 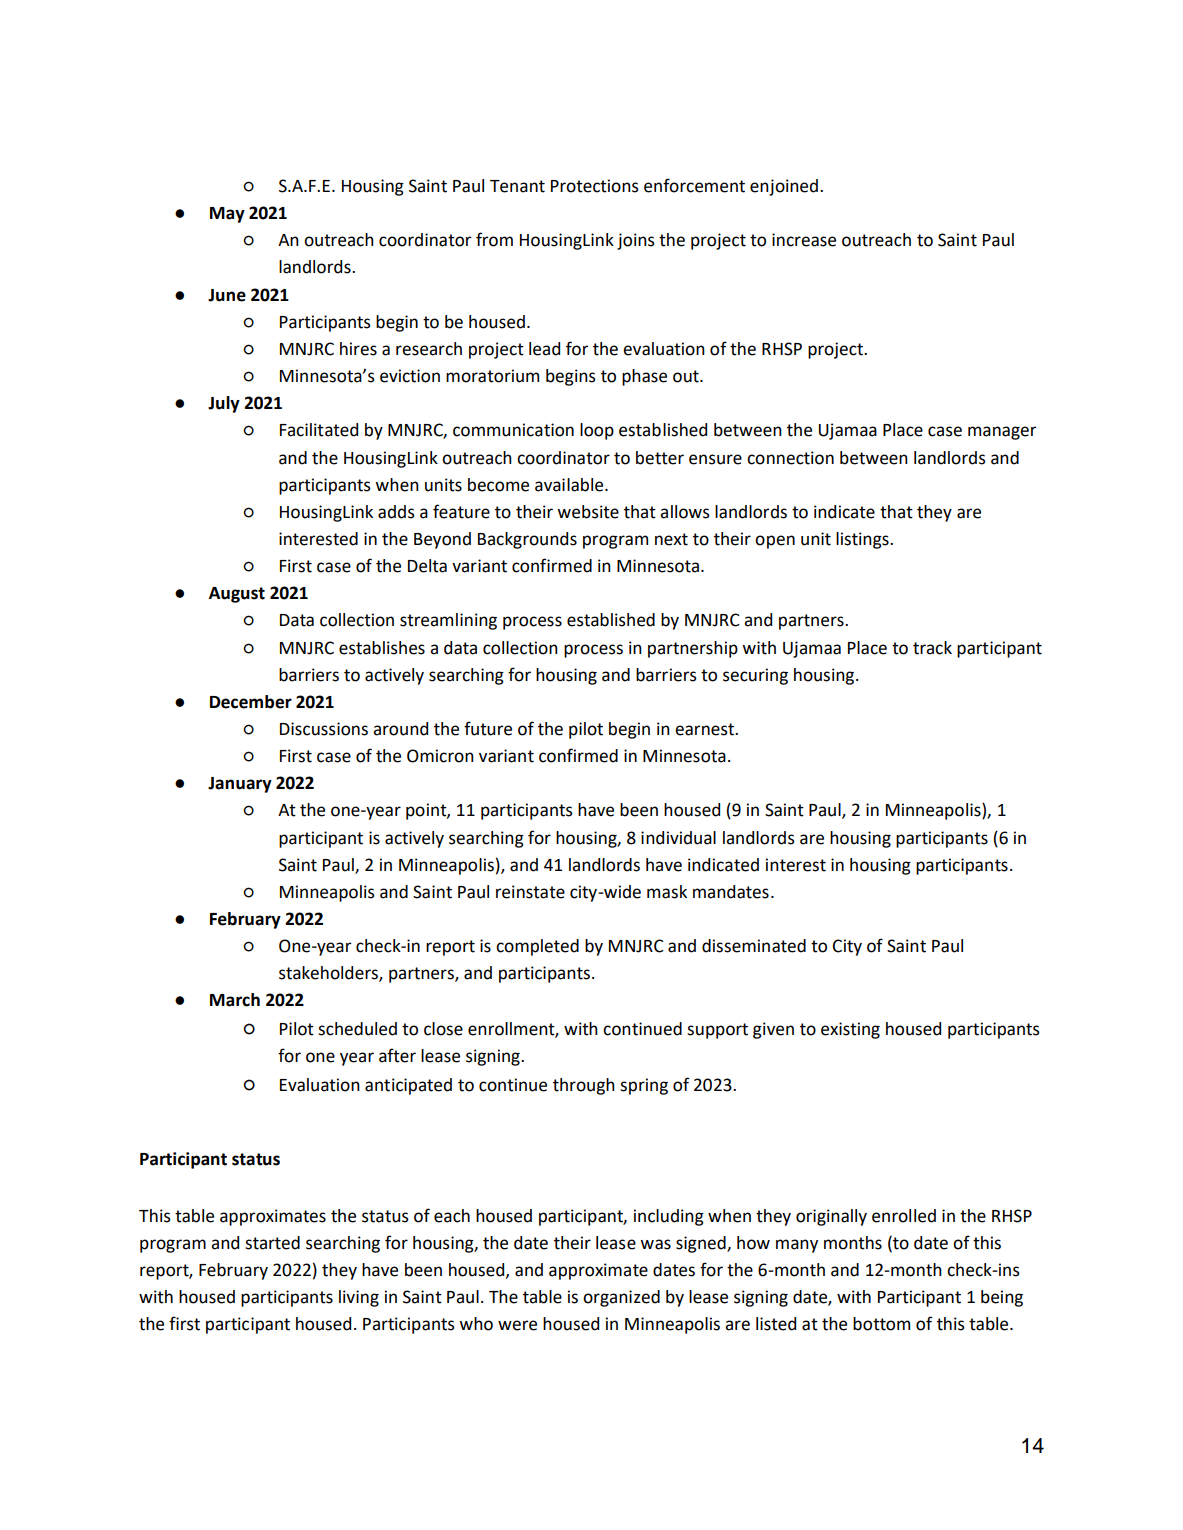 I want to click on track, so click(x=932, y=648).
